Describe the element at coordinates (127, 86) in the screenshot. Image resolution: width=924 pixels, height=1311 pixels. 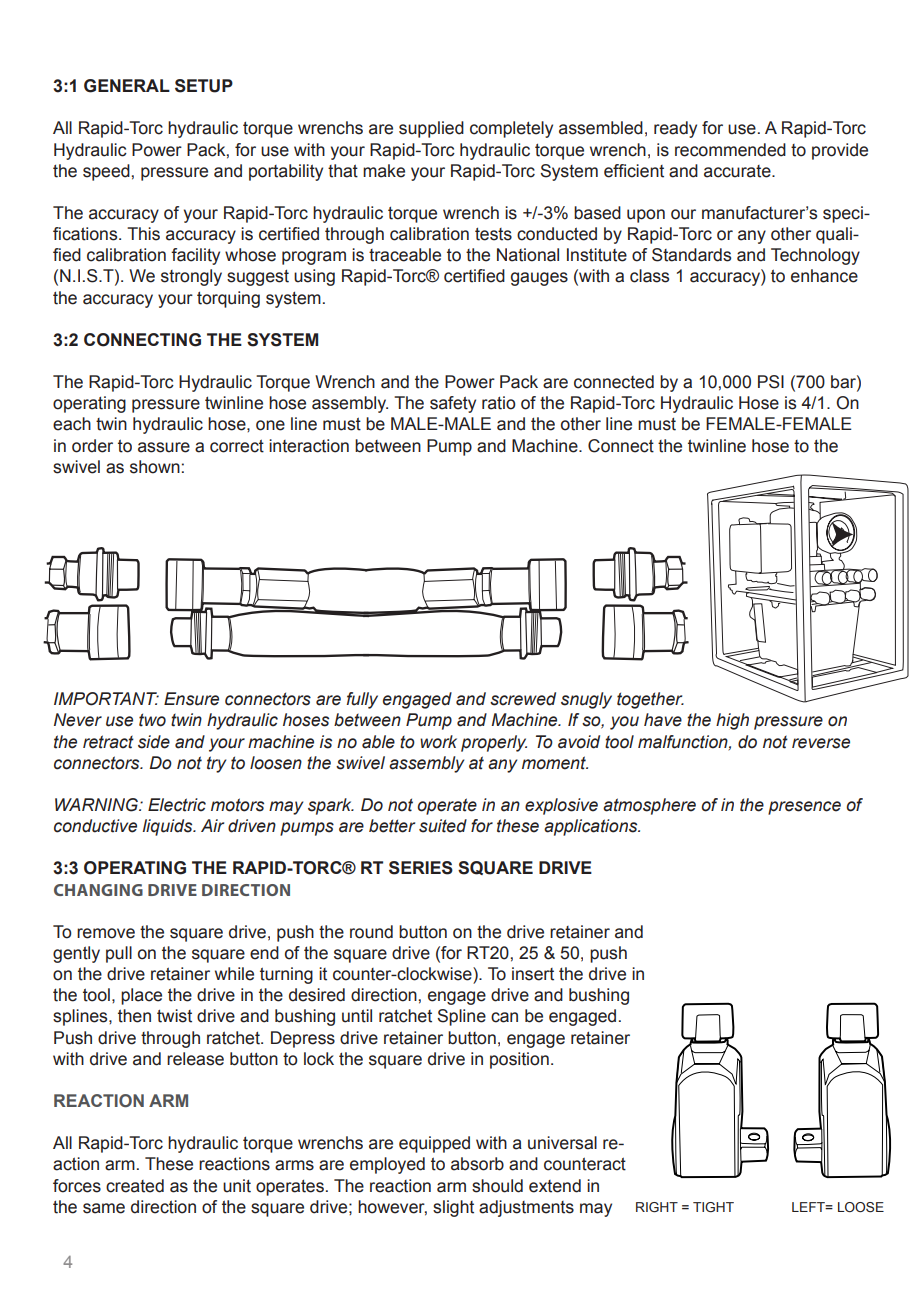
I see `GENERAL` at that location.
